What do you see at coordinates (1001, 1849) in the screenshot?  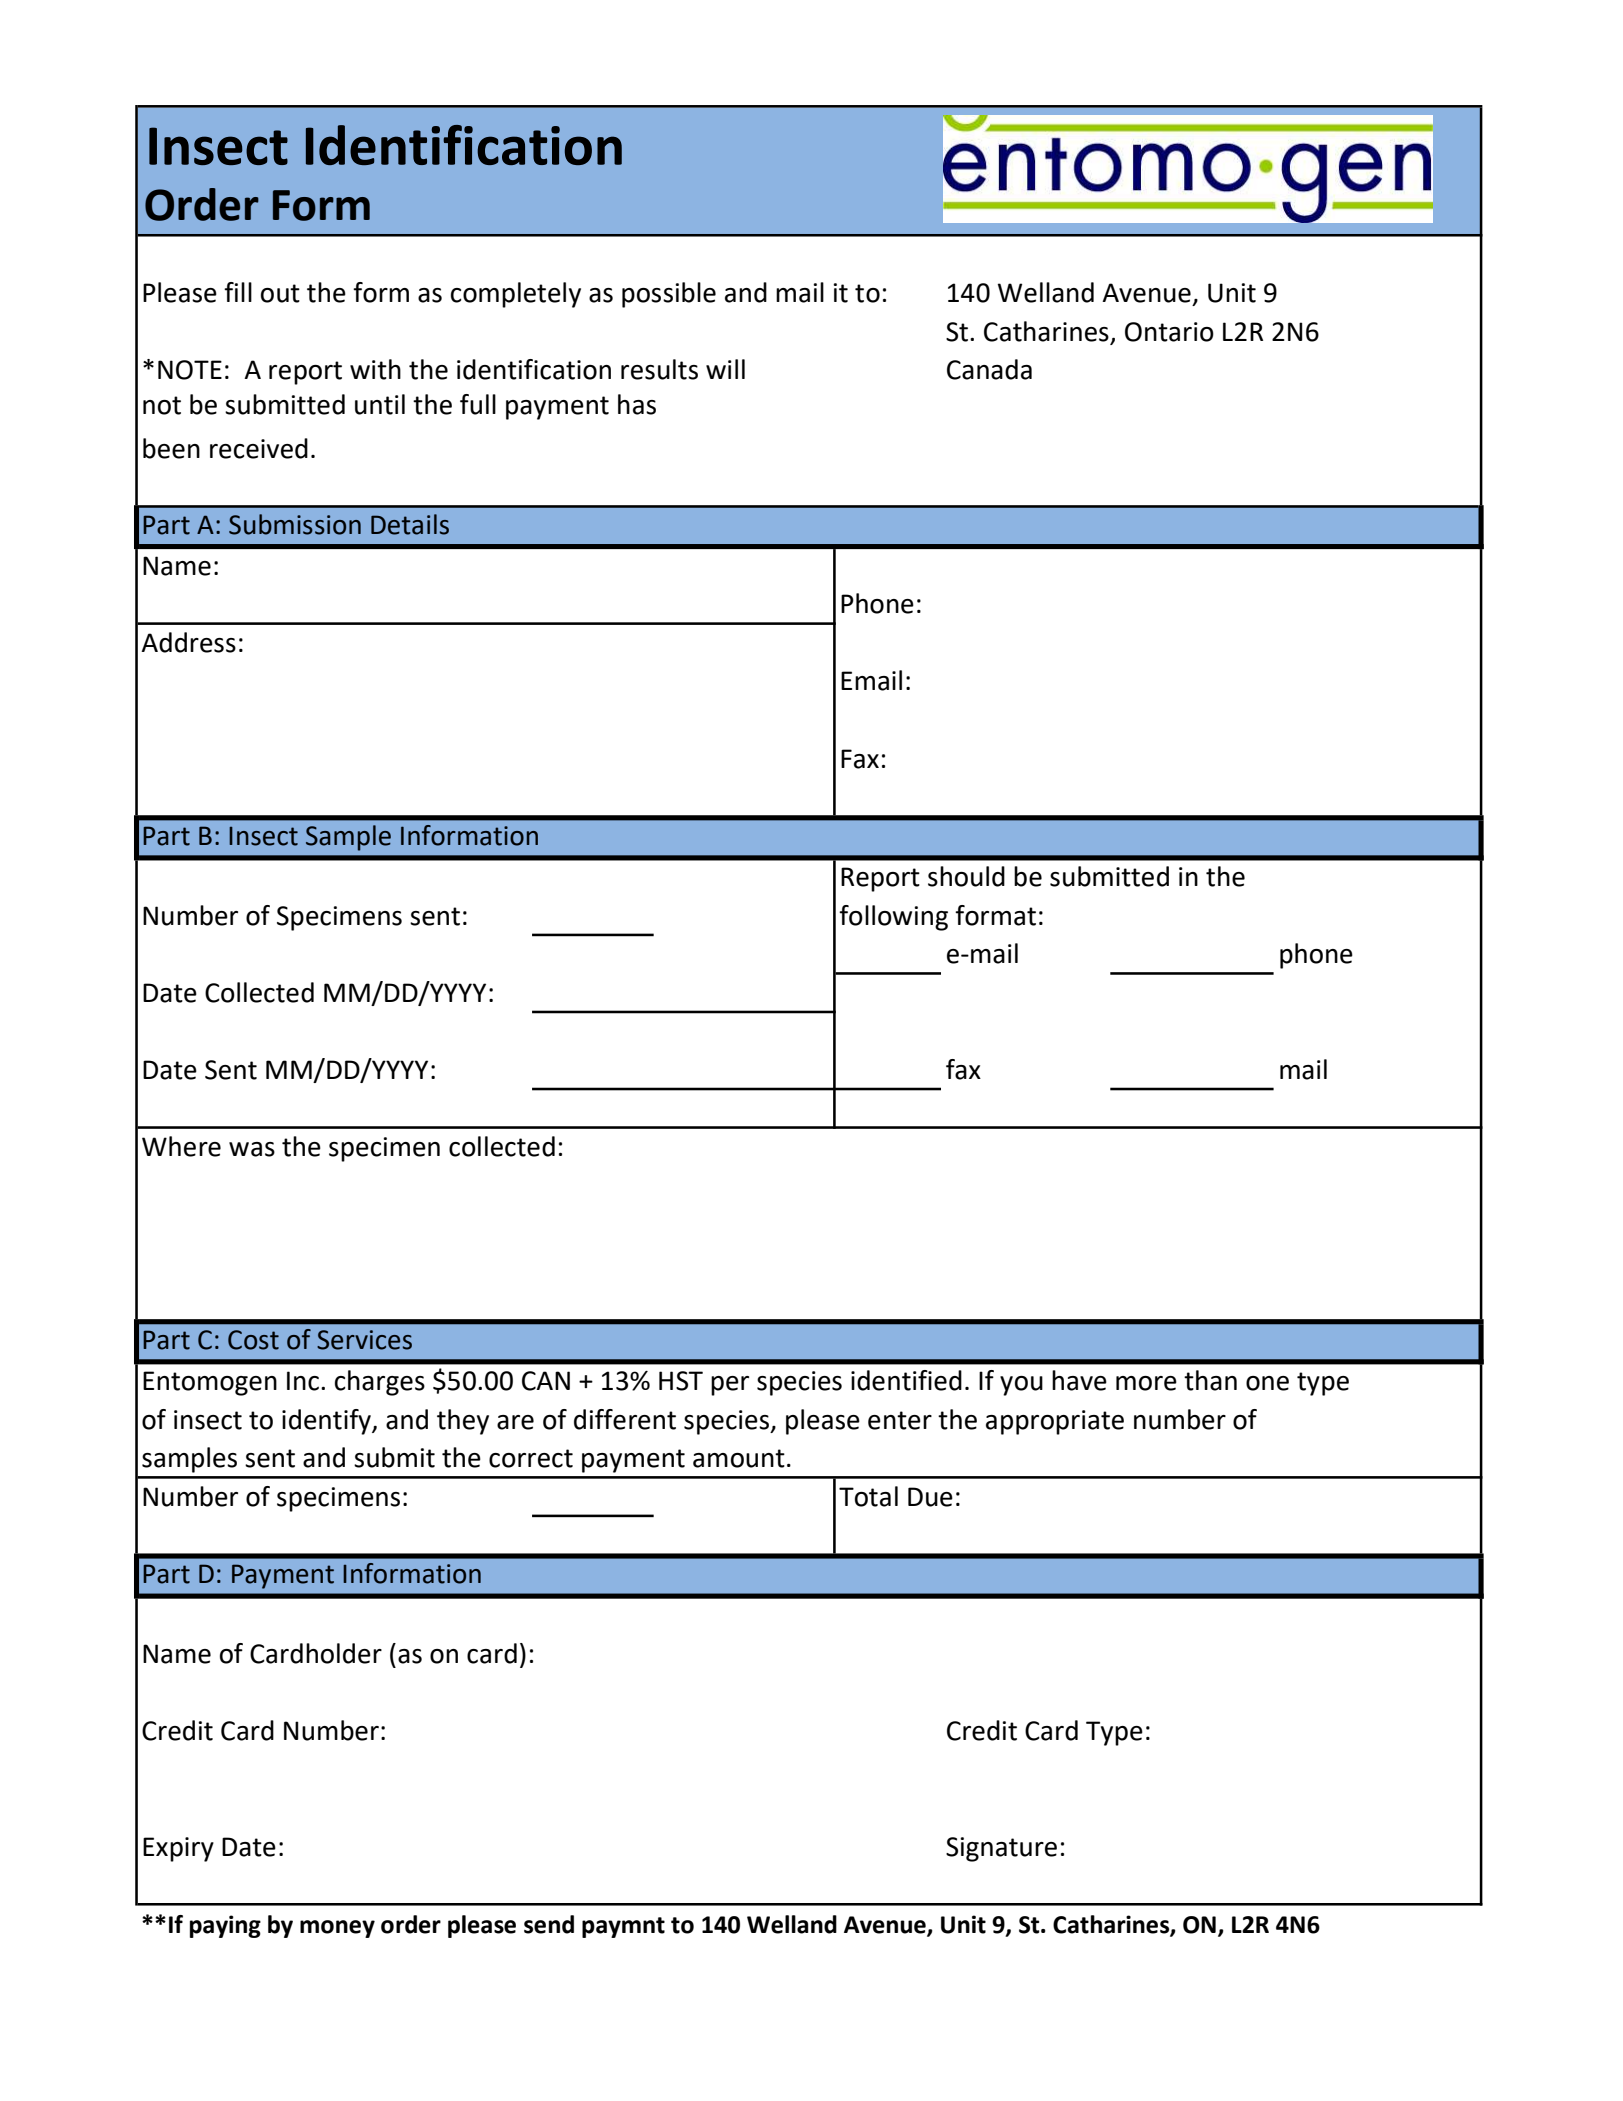 I see `Signature` at bounding box center [1001, 1849].
